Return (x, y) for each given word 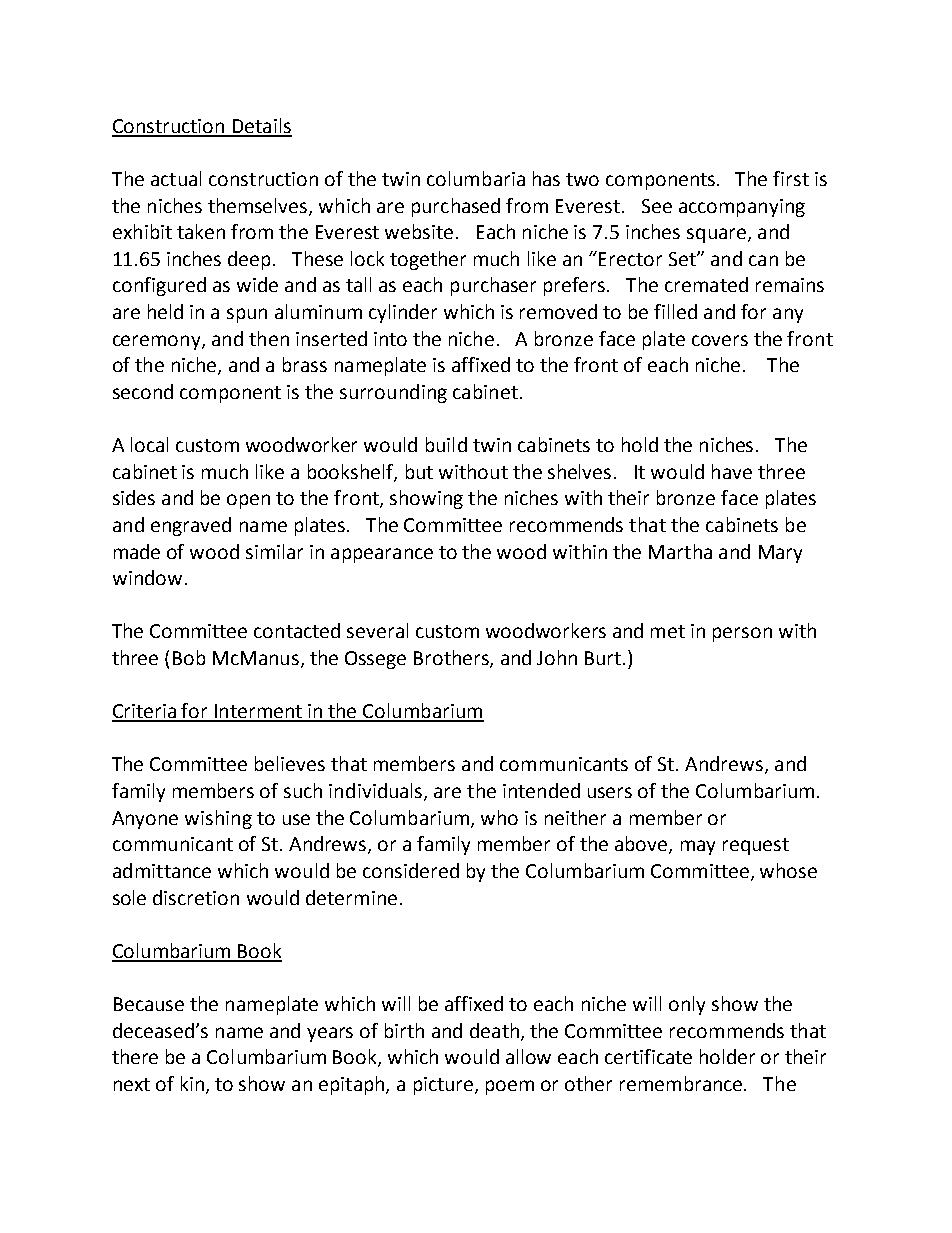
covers (720, 340)
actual (176, 178)
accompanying (742, 208)
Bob (189, 657)
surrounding (393, 393)
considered (411, 870)
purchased (456, 207)
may (698, 847)
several (377, 630)
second (143, 391)
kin (192, 1083)
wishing (218, 819)
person (742, 634)
